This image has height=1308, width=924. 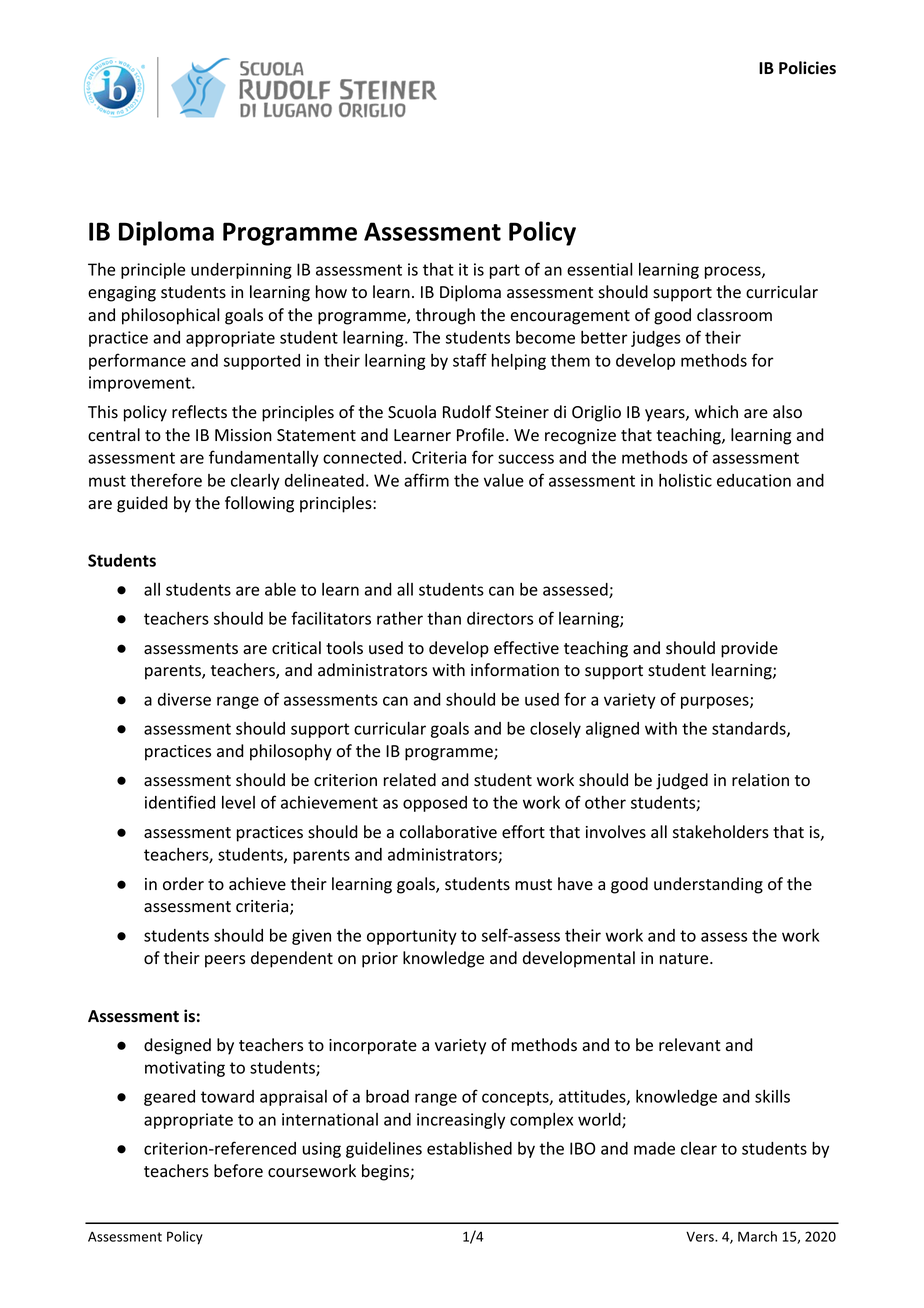 I want to click on provide, so click(x=749, y=649).
